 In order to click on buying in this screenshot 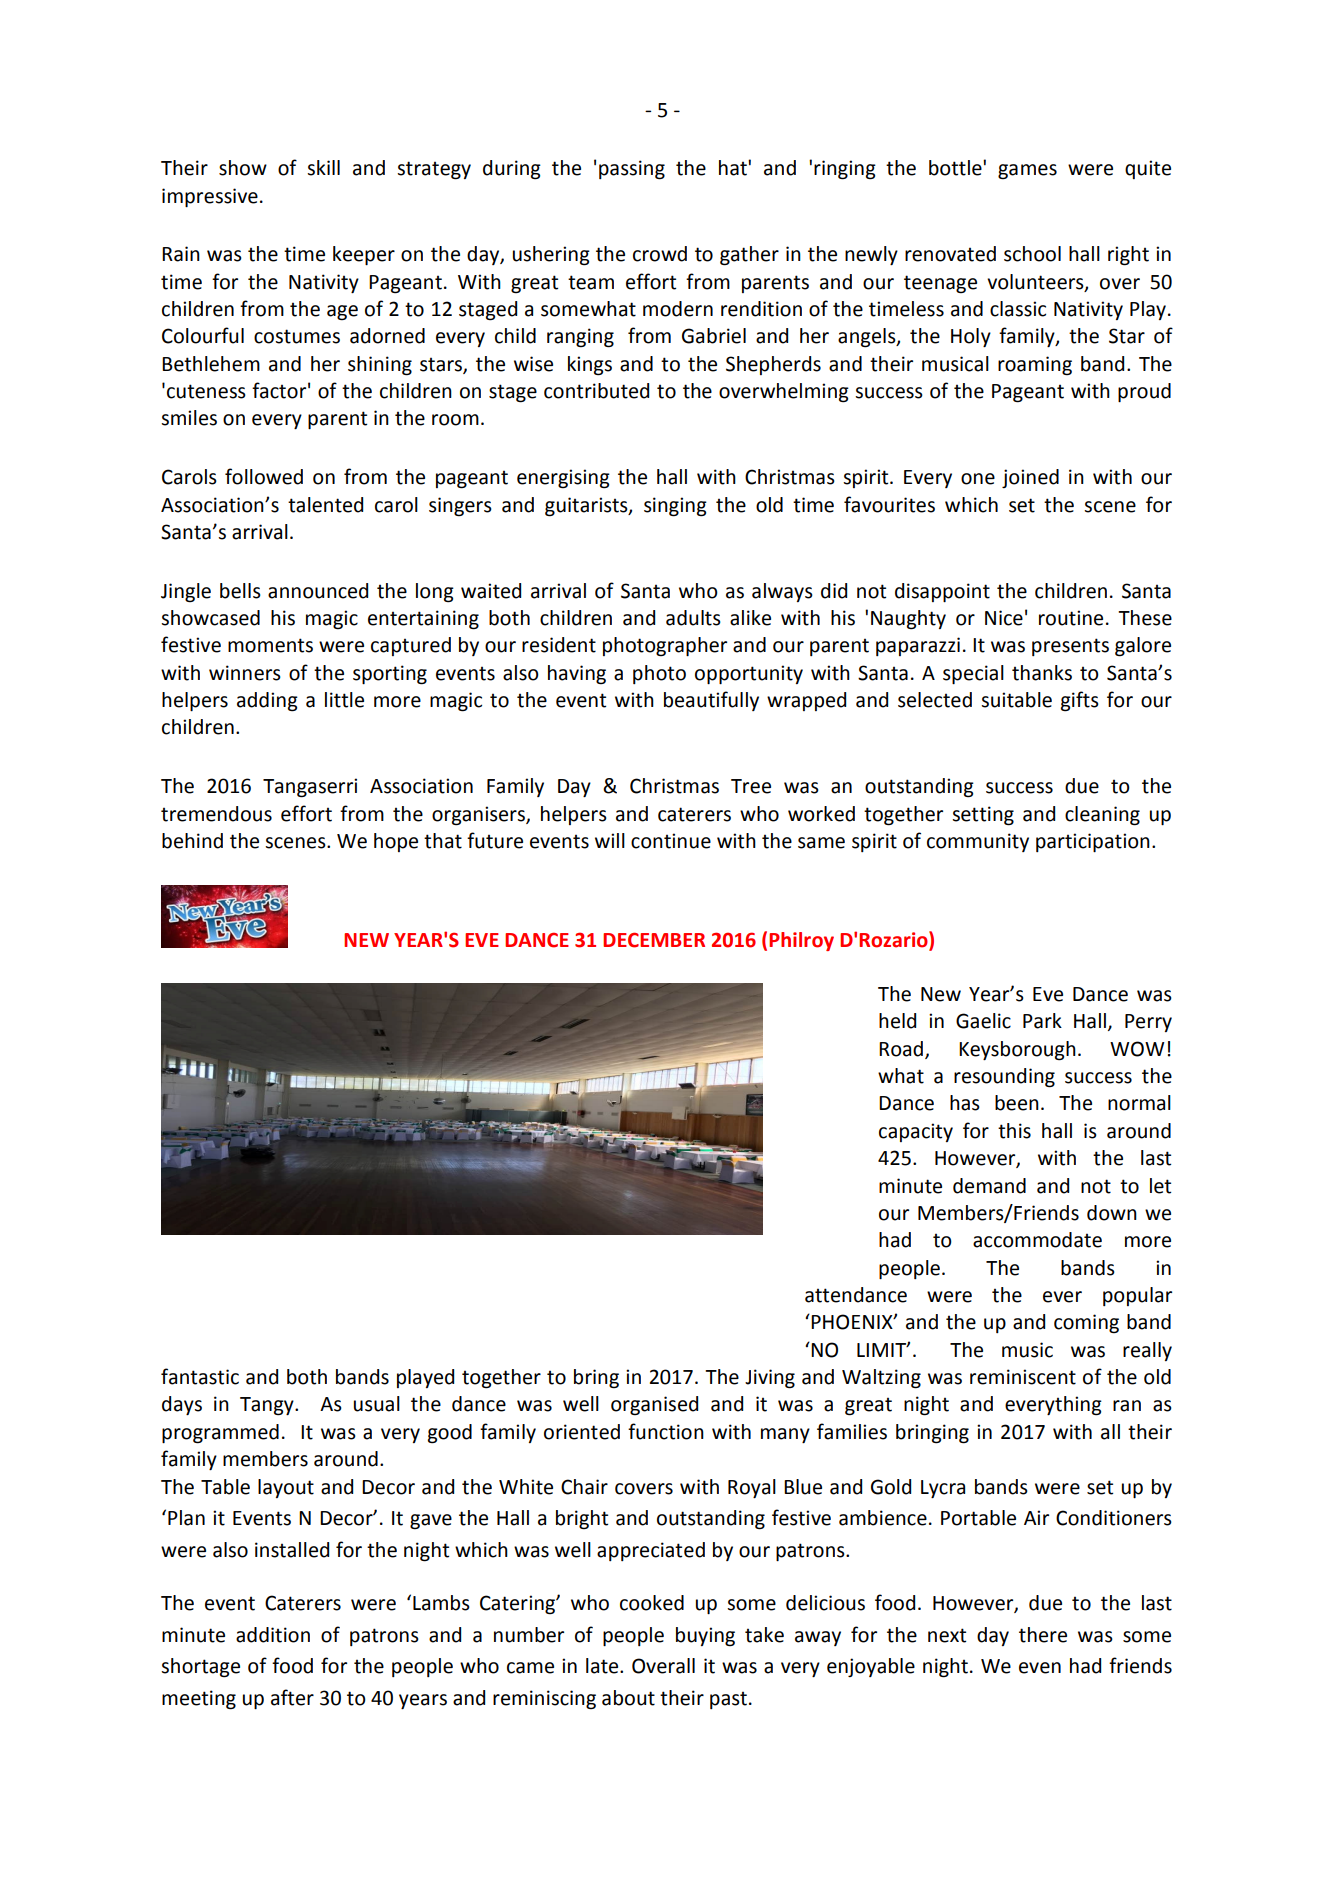, I will do `click(705, 1637)`.
